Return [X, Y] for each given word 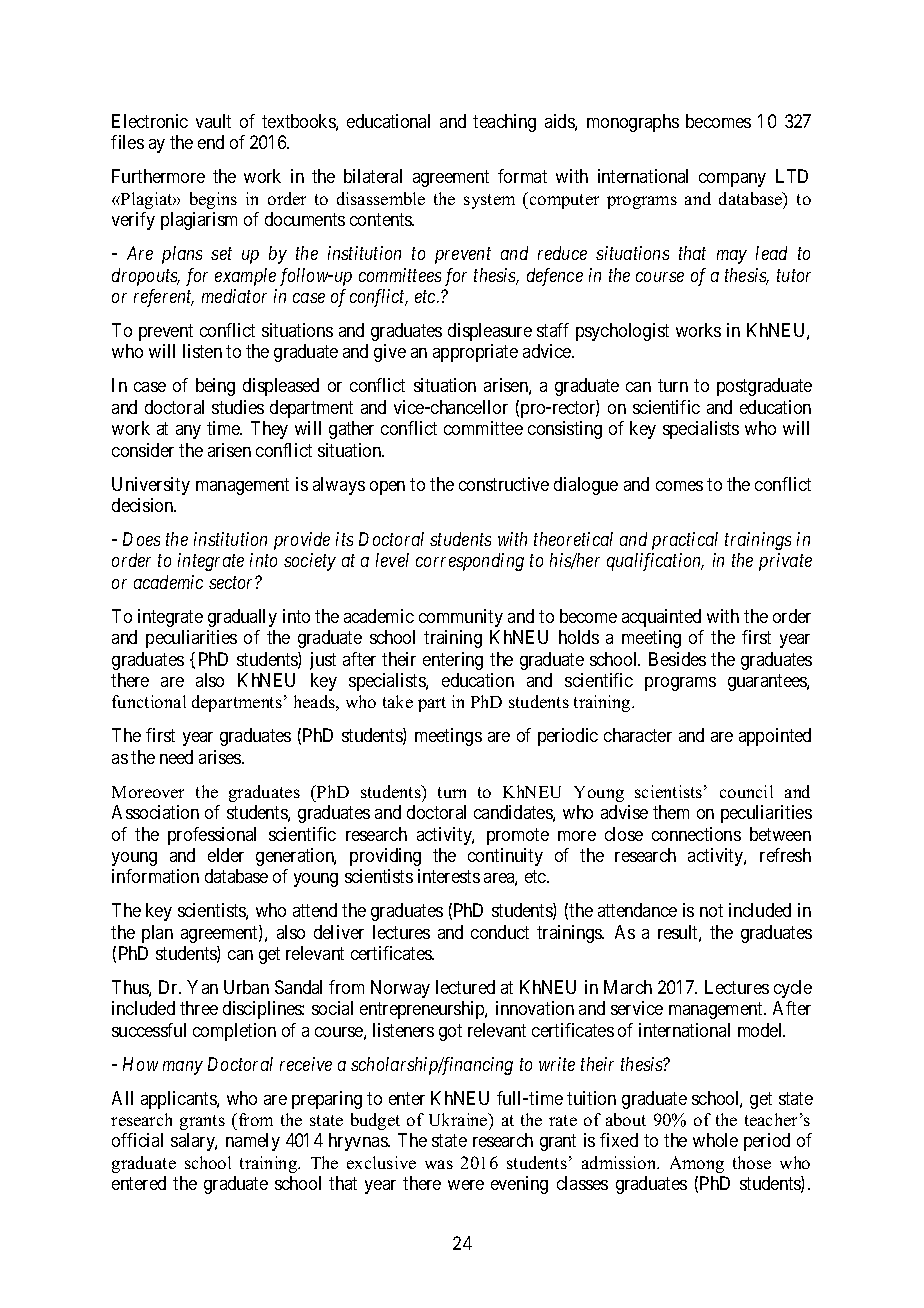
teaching [504, 123]
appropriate [475, 353]
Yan [202, 987]
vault [213, 121]
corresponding [470, 562]
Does [141, 539]
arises [221, 757]
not [711, 911]
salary [194, 1142]
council [746, 791]
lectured [465, 987]
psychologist [622, 332]
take [398, 701]
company [732, 180]
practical [685, 541]
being [215, 387]
